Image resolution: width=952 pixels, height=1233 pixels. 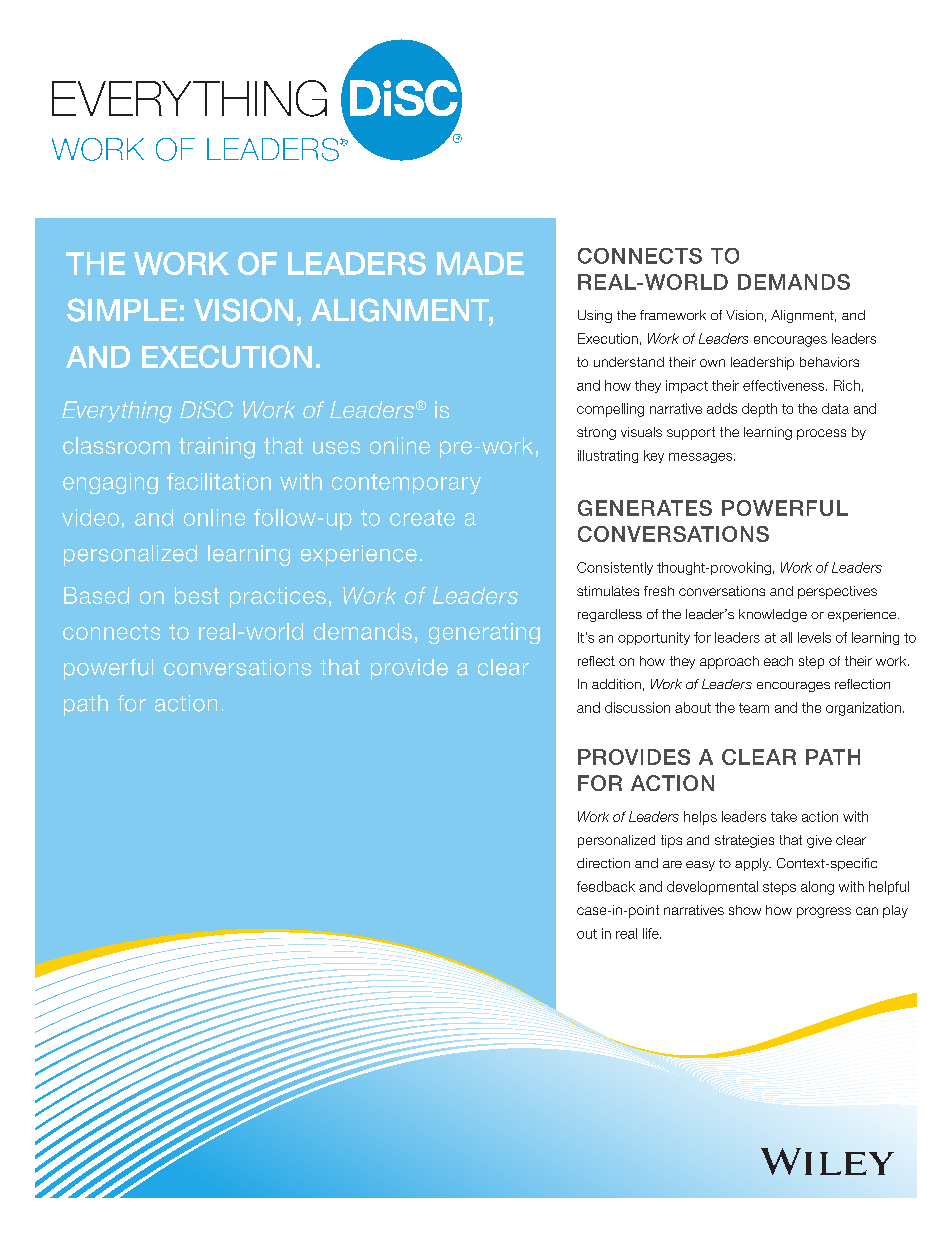 What do you see at coordinates (197, 595) in the image?
I see `best` at bounding box center [197, 595].
